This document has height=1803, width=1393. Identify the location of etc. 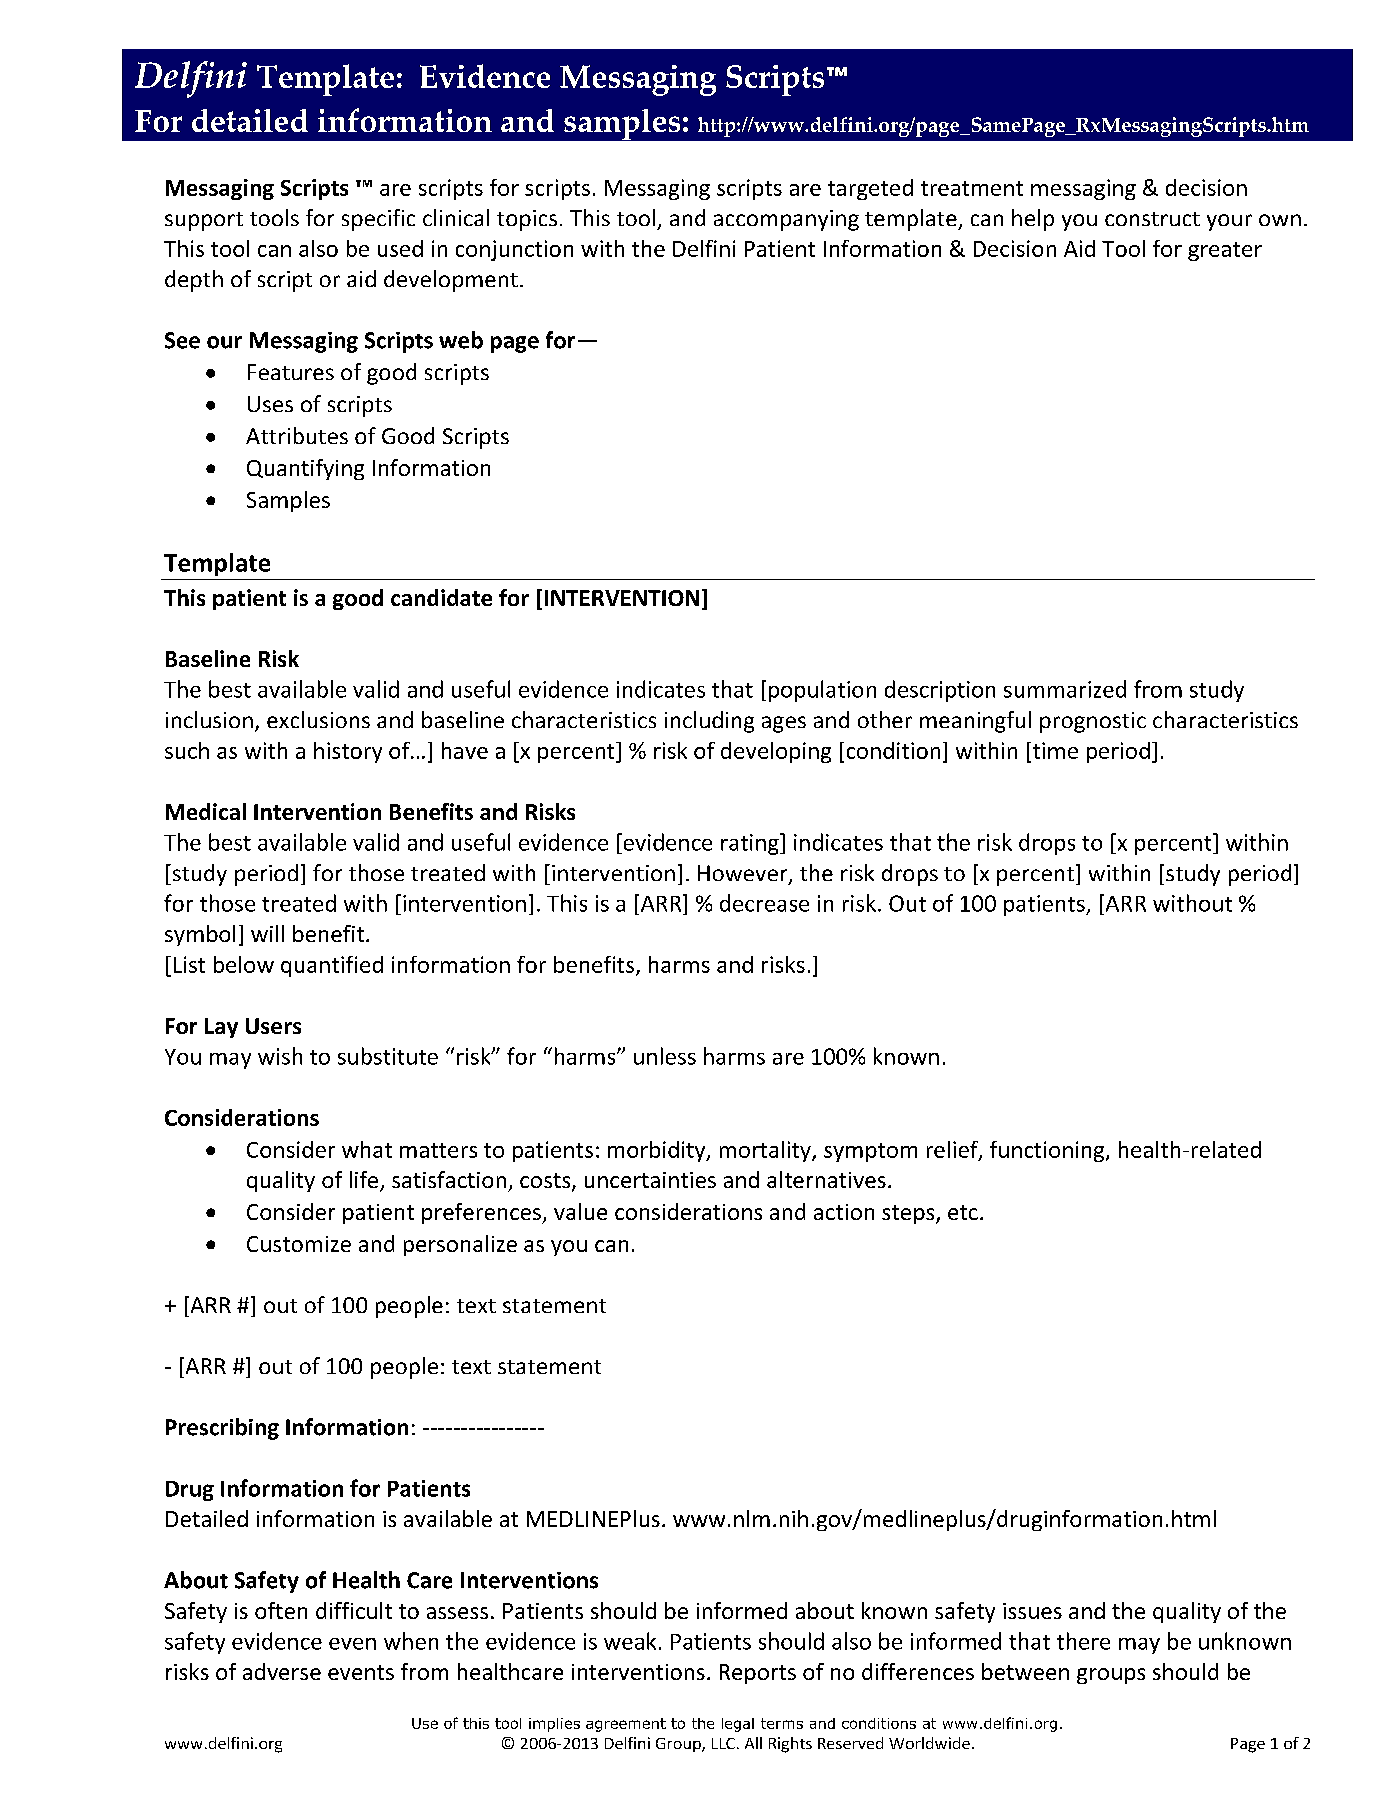
(963, 1212).
